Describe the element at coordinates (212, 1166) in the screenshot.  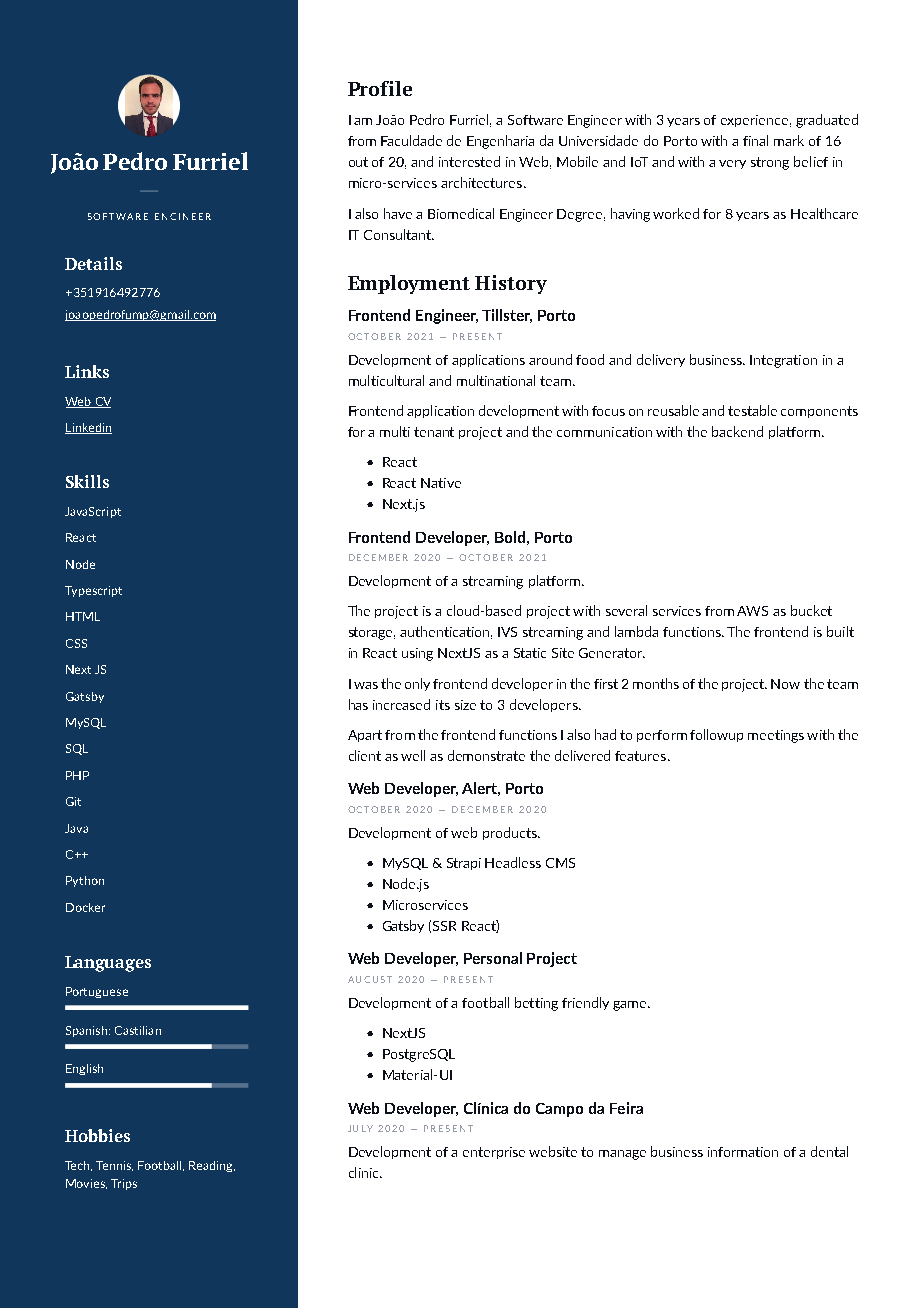
I see `Reading` at that location.
